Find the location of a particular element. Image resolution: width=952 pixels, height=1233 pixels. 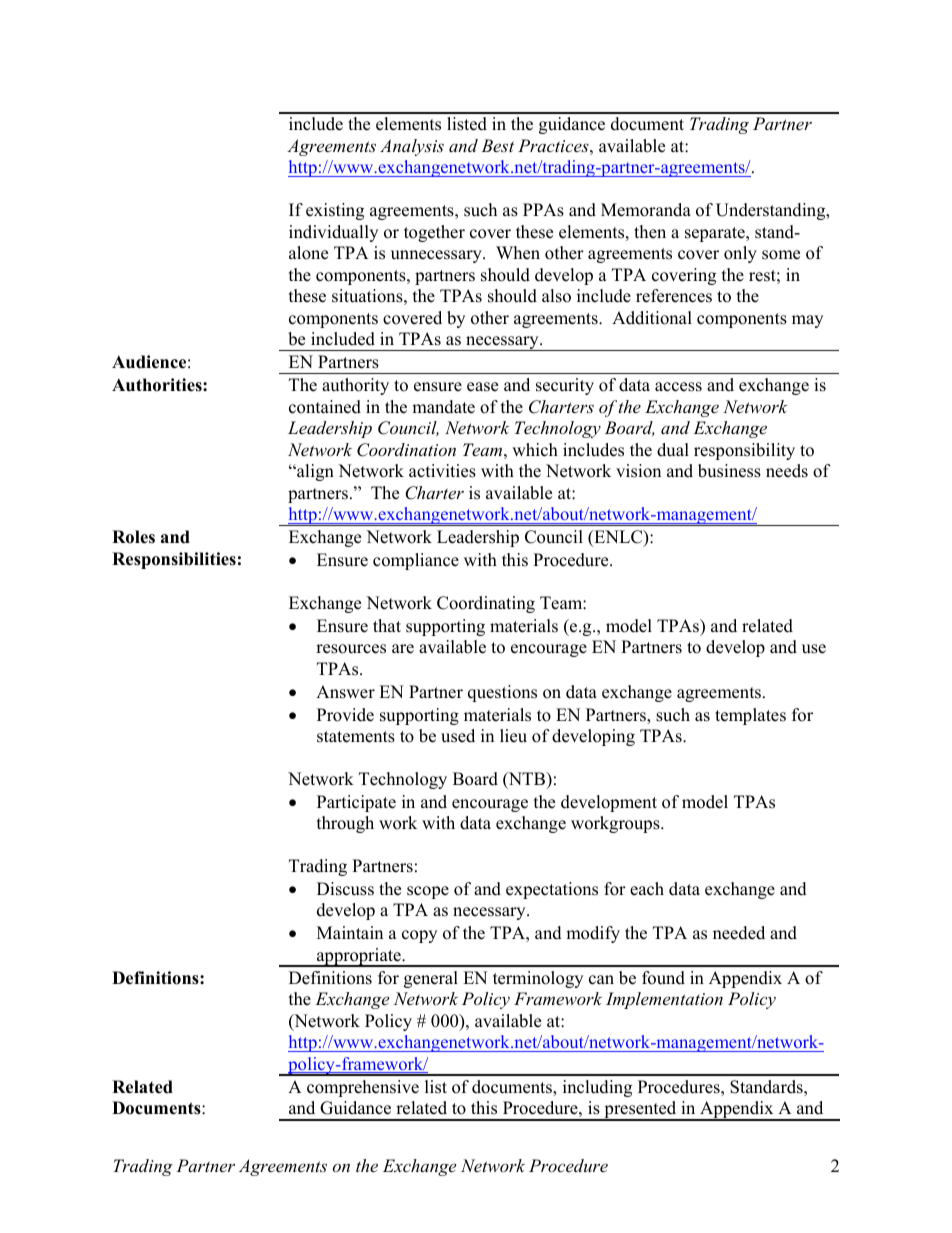

Responsibilities is located at coordinates (174, 560).
